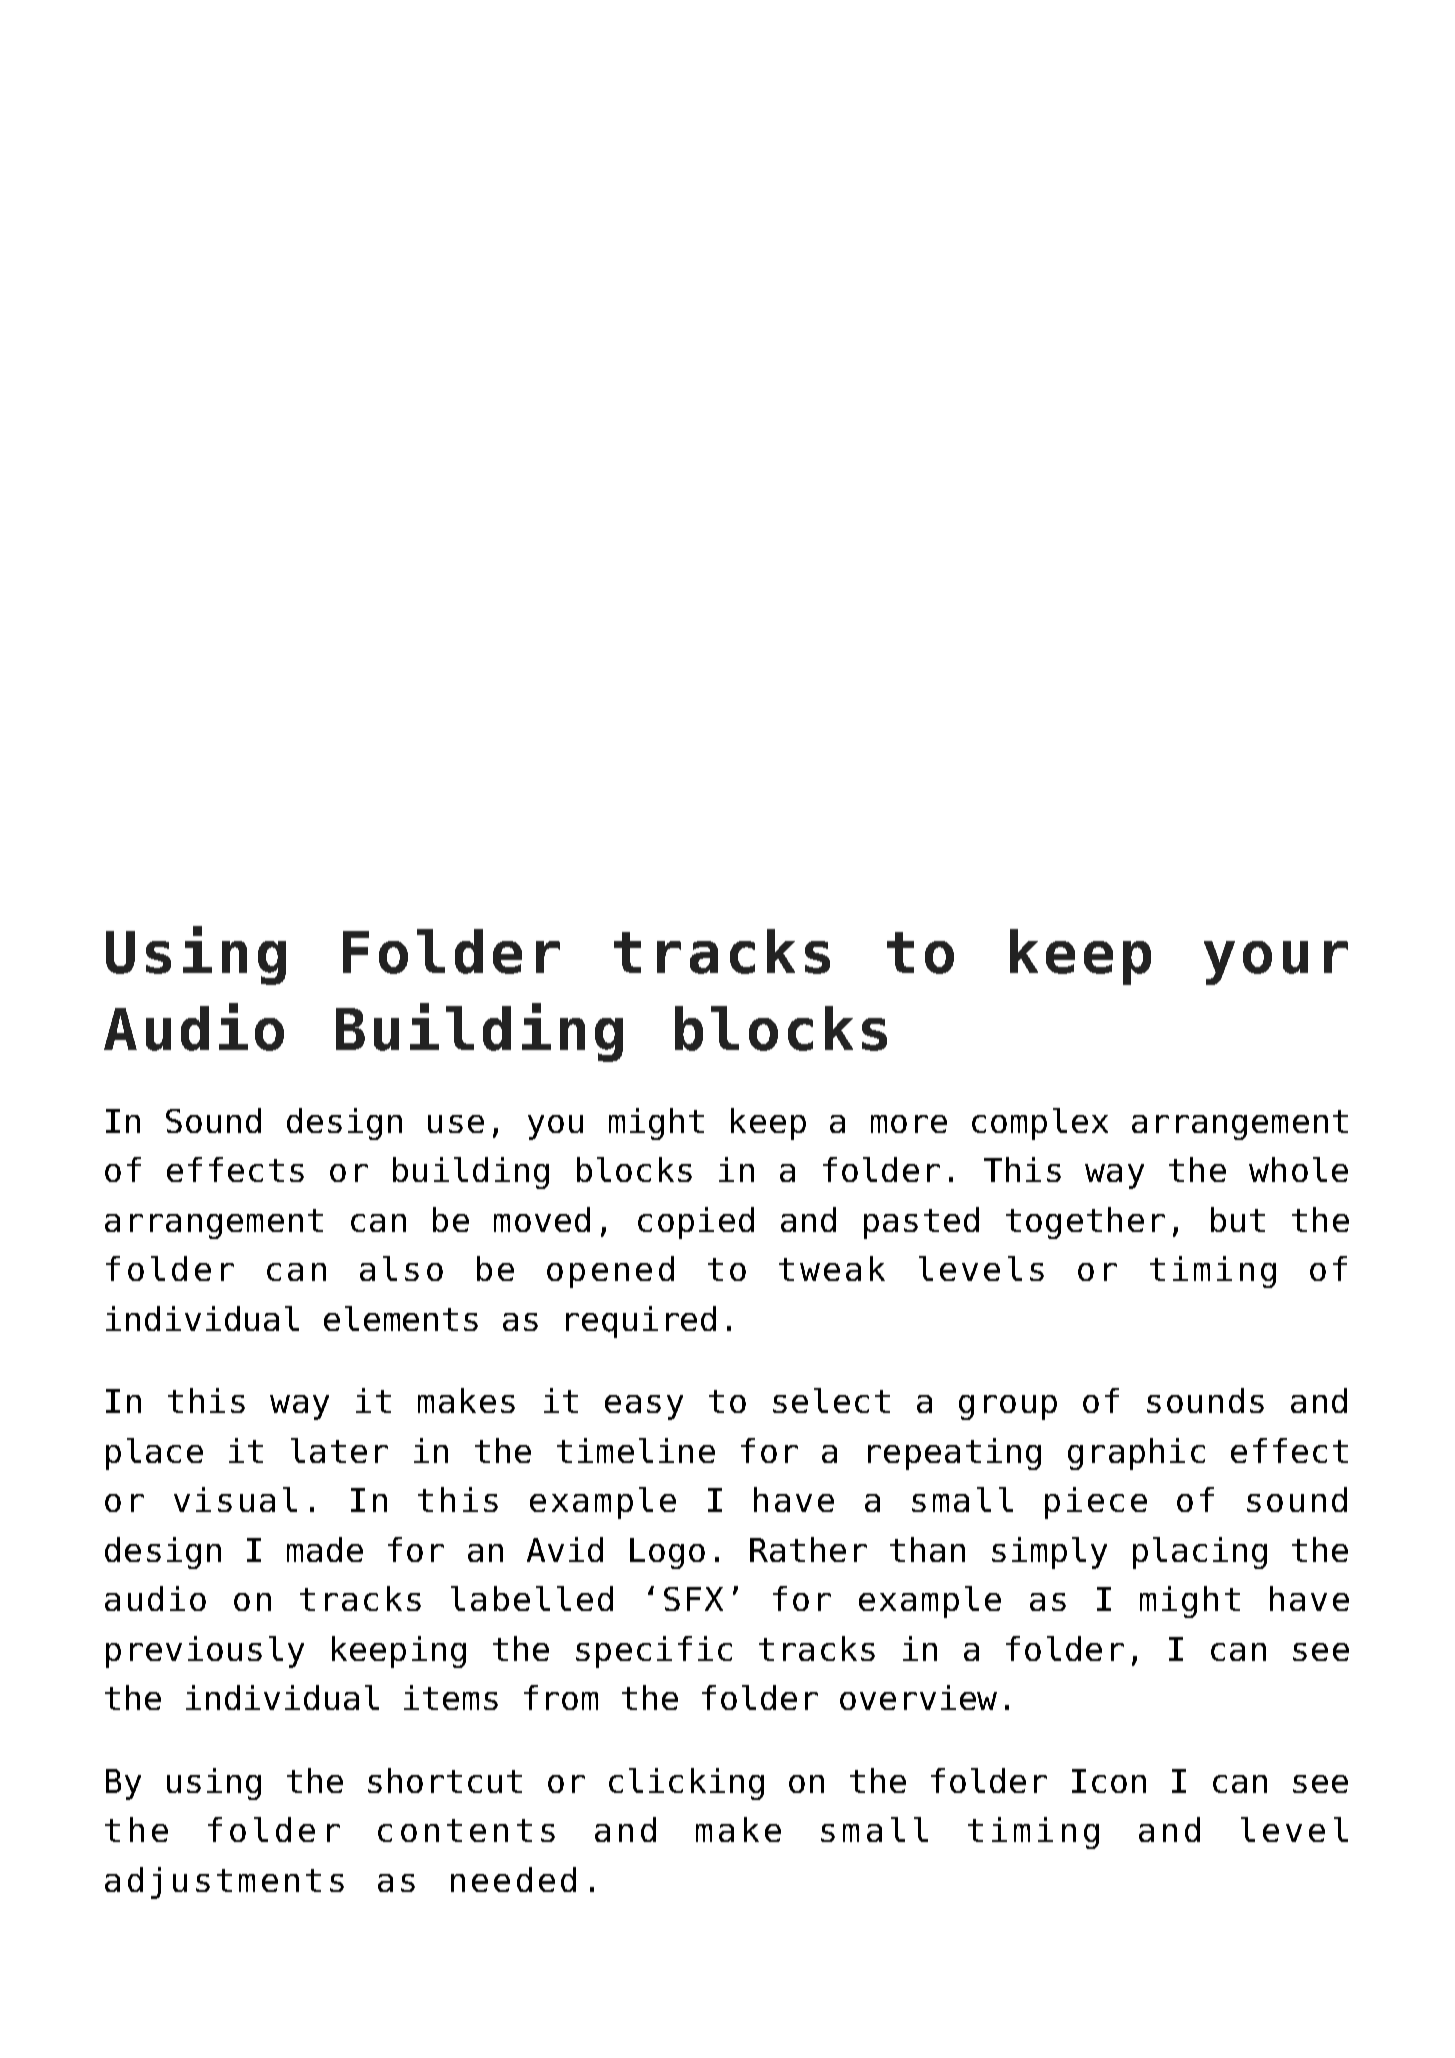  Describe the element at coordinates (224, 1883) in the page. I see `adjustments` at that location.
